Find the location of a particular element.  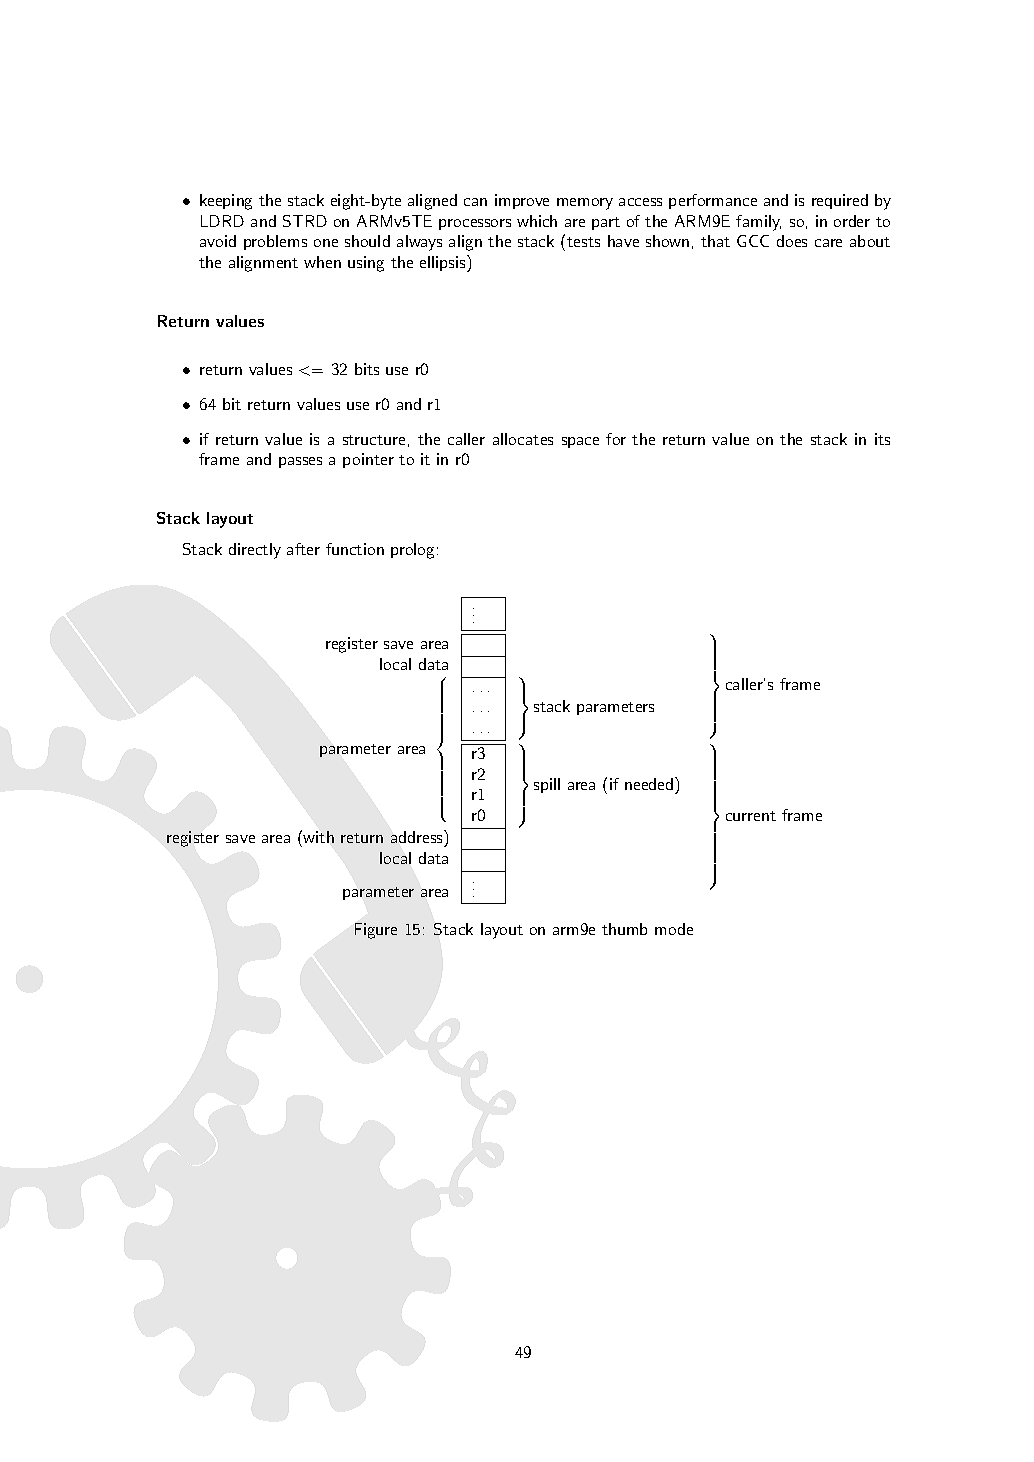

after is located at coordinates (303, 549).
